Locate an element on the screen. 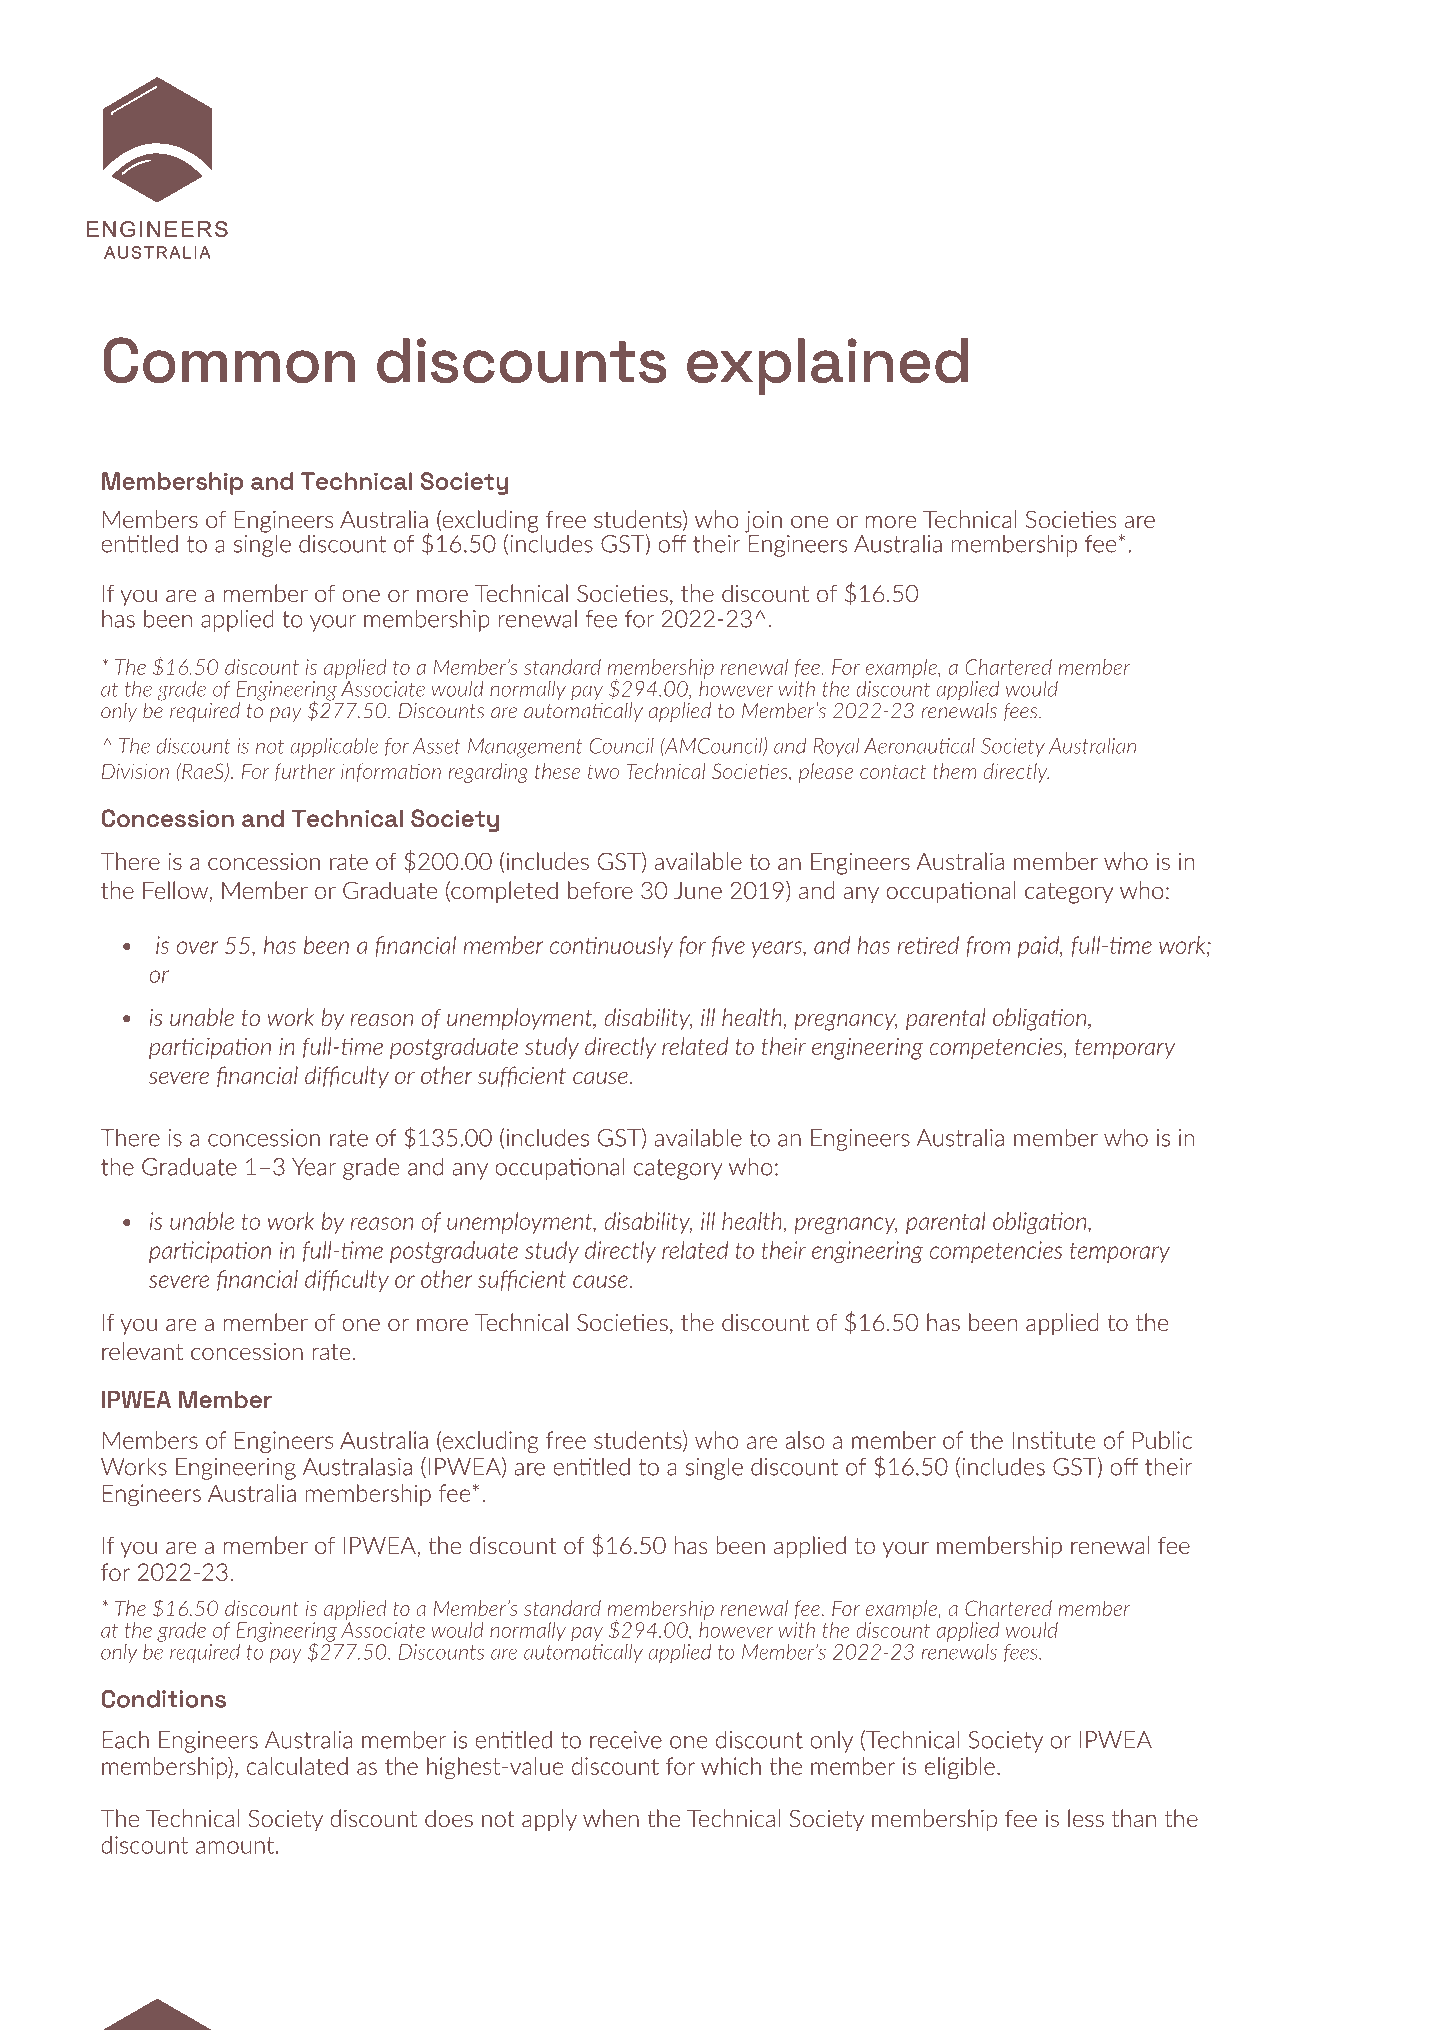  also is located at coordinates (805, 1440).
